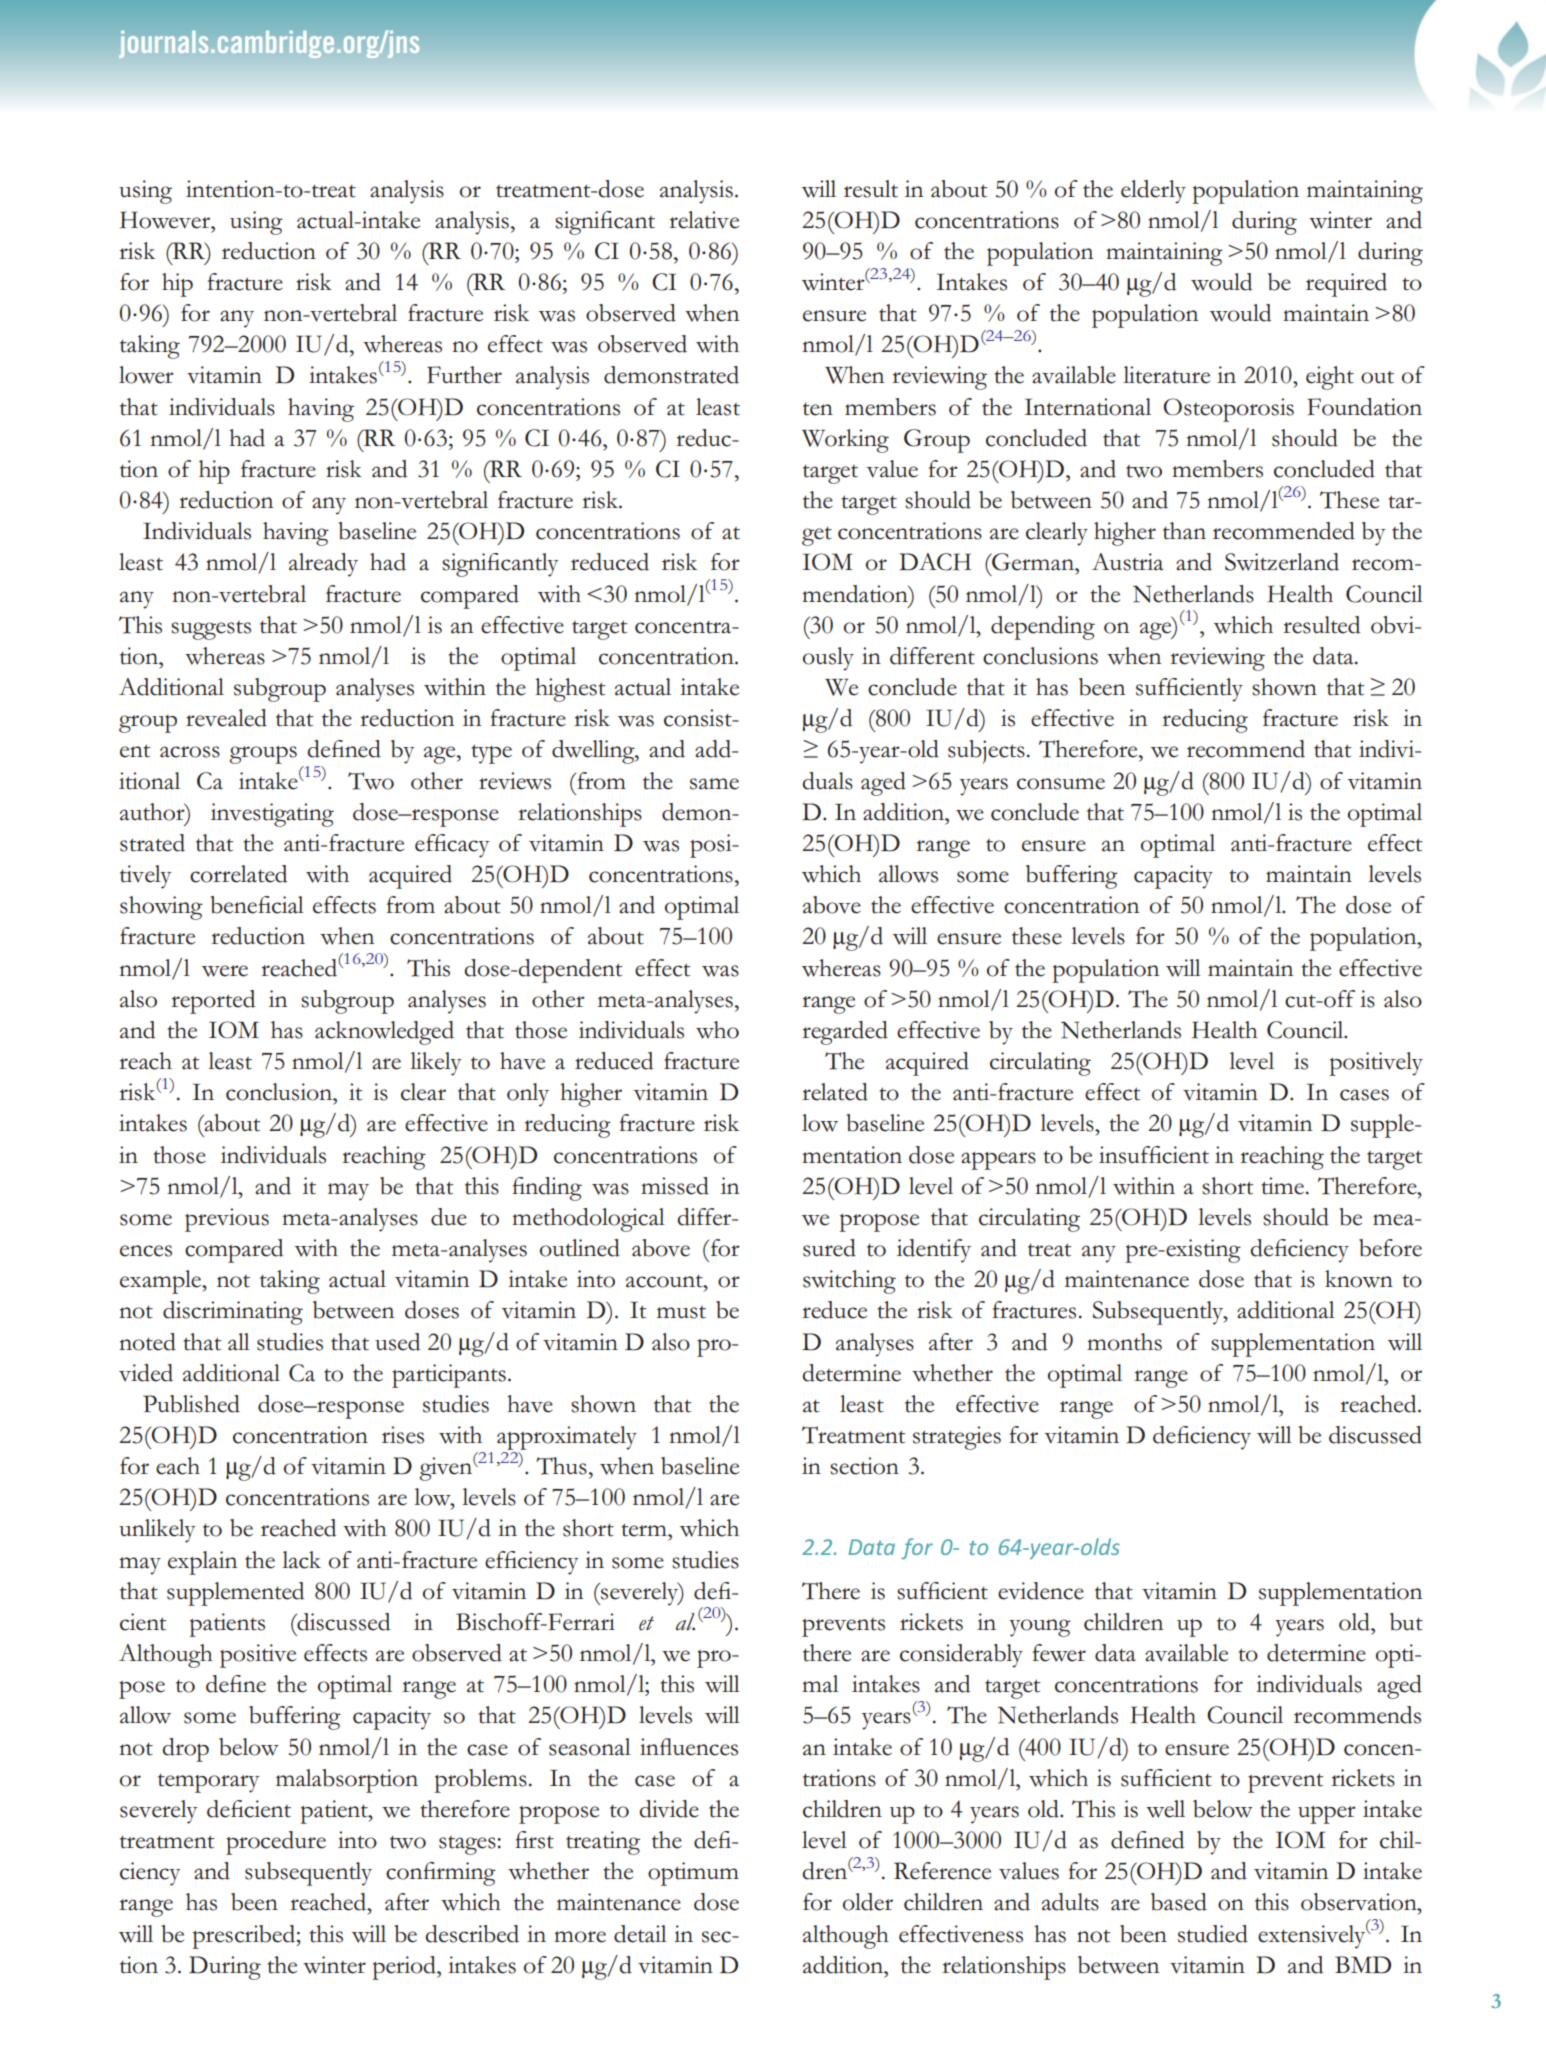 The height and width of the page is (2061, 1546). I want to click on same, so click(714, 784).
